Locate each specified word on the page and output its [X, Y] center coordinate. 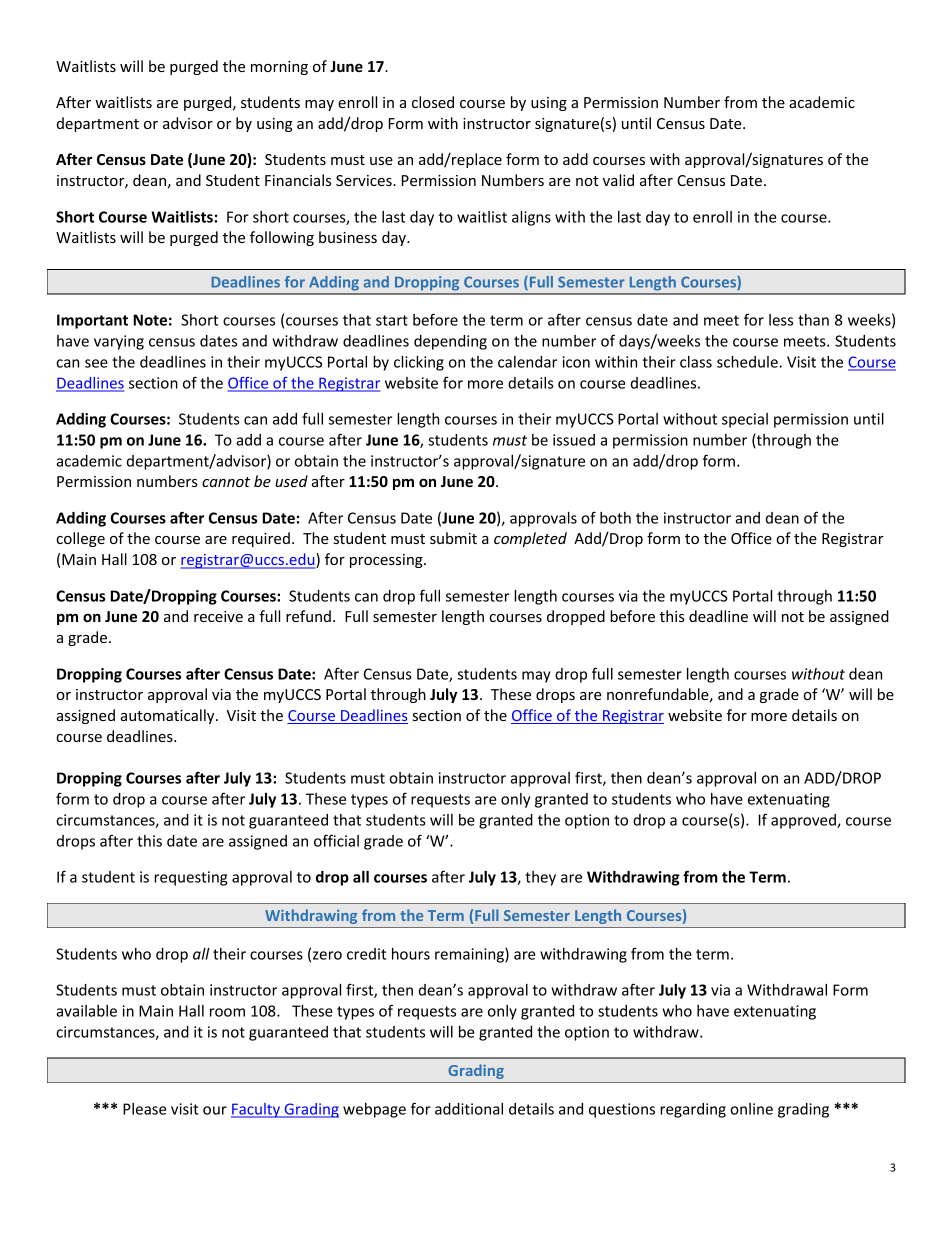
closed [433, 102]
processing [387, 561]
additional [469, 1109]
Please [145, 1109]
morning [279, 68]
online [751, 1109]
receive [218, 616]
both [615, 518]
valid [618, 180]
